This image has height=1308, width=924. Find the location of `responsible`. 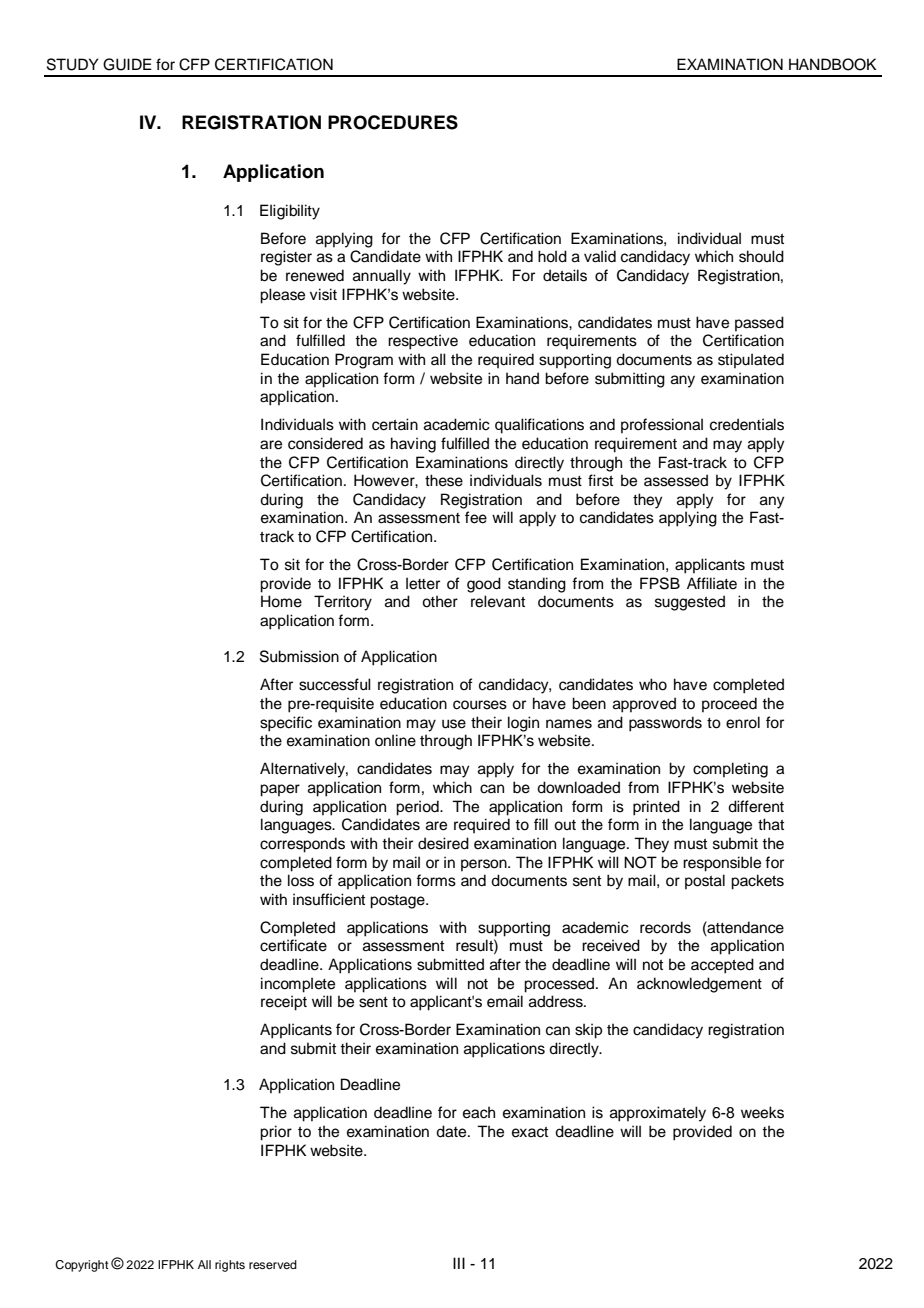

responsible is located at coordinates (722, 864).
